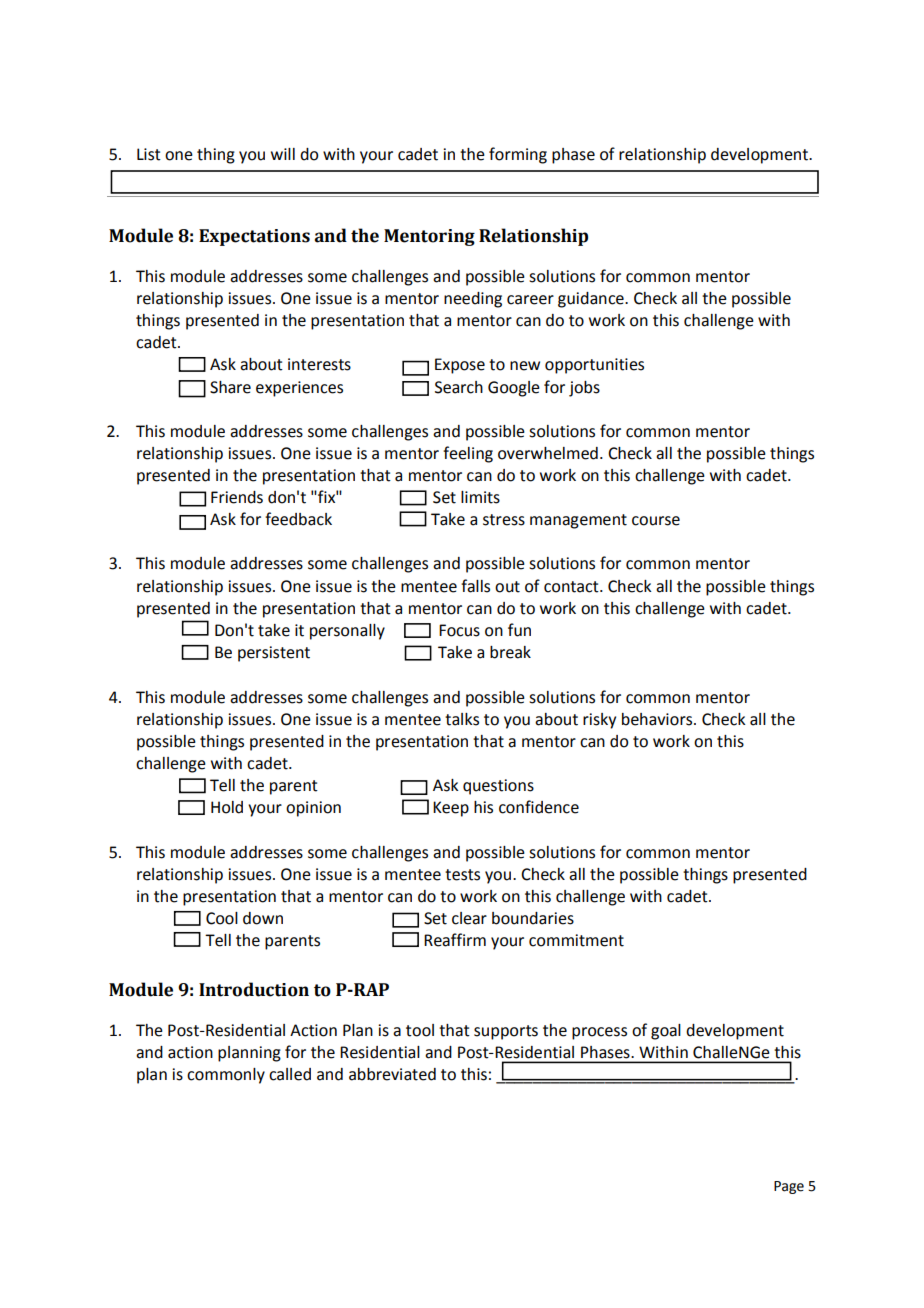 Image resolution: width=924 pixels, height=1308 pixels. What do you see at coordinates (594, 366) in the document?
I see `opportunities` at bounding box center [594, 366].
